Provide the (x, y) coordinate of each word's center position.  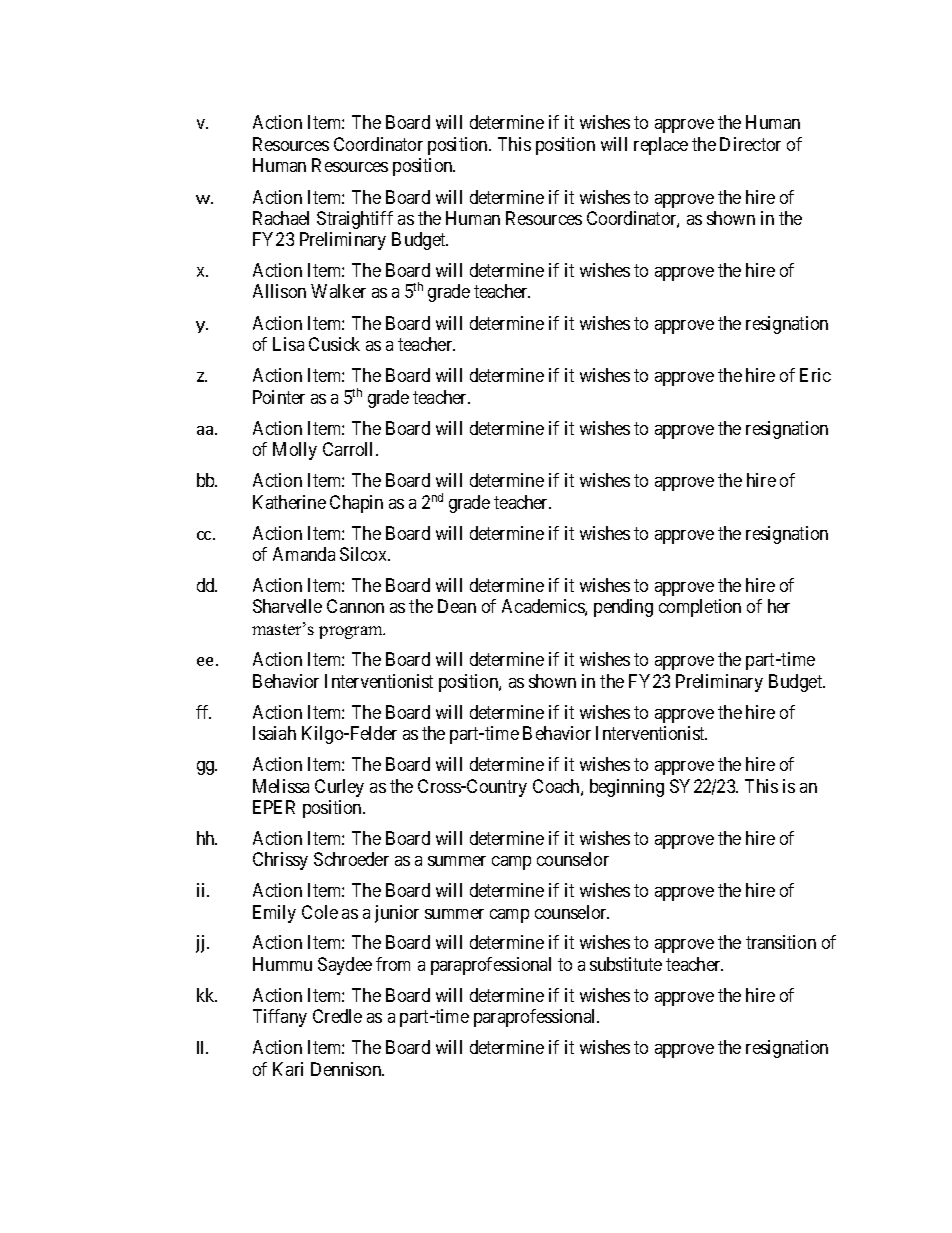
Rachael (281, 218)
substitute (626, 964)
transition (781, 942)
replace (661, 146)
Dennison (347, 1069)
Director (750, 144)
